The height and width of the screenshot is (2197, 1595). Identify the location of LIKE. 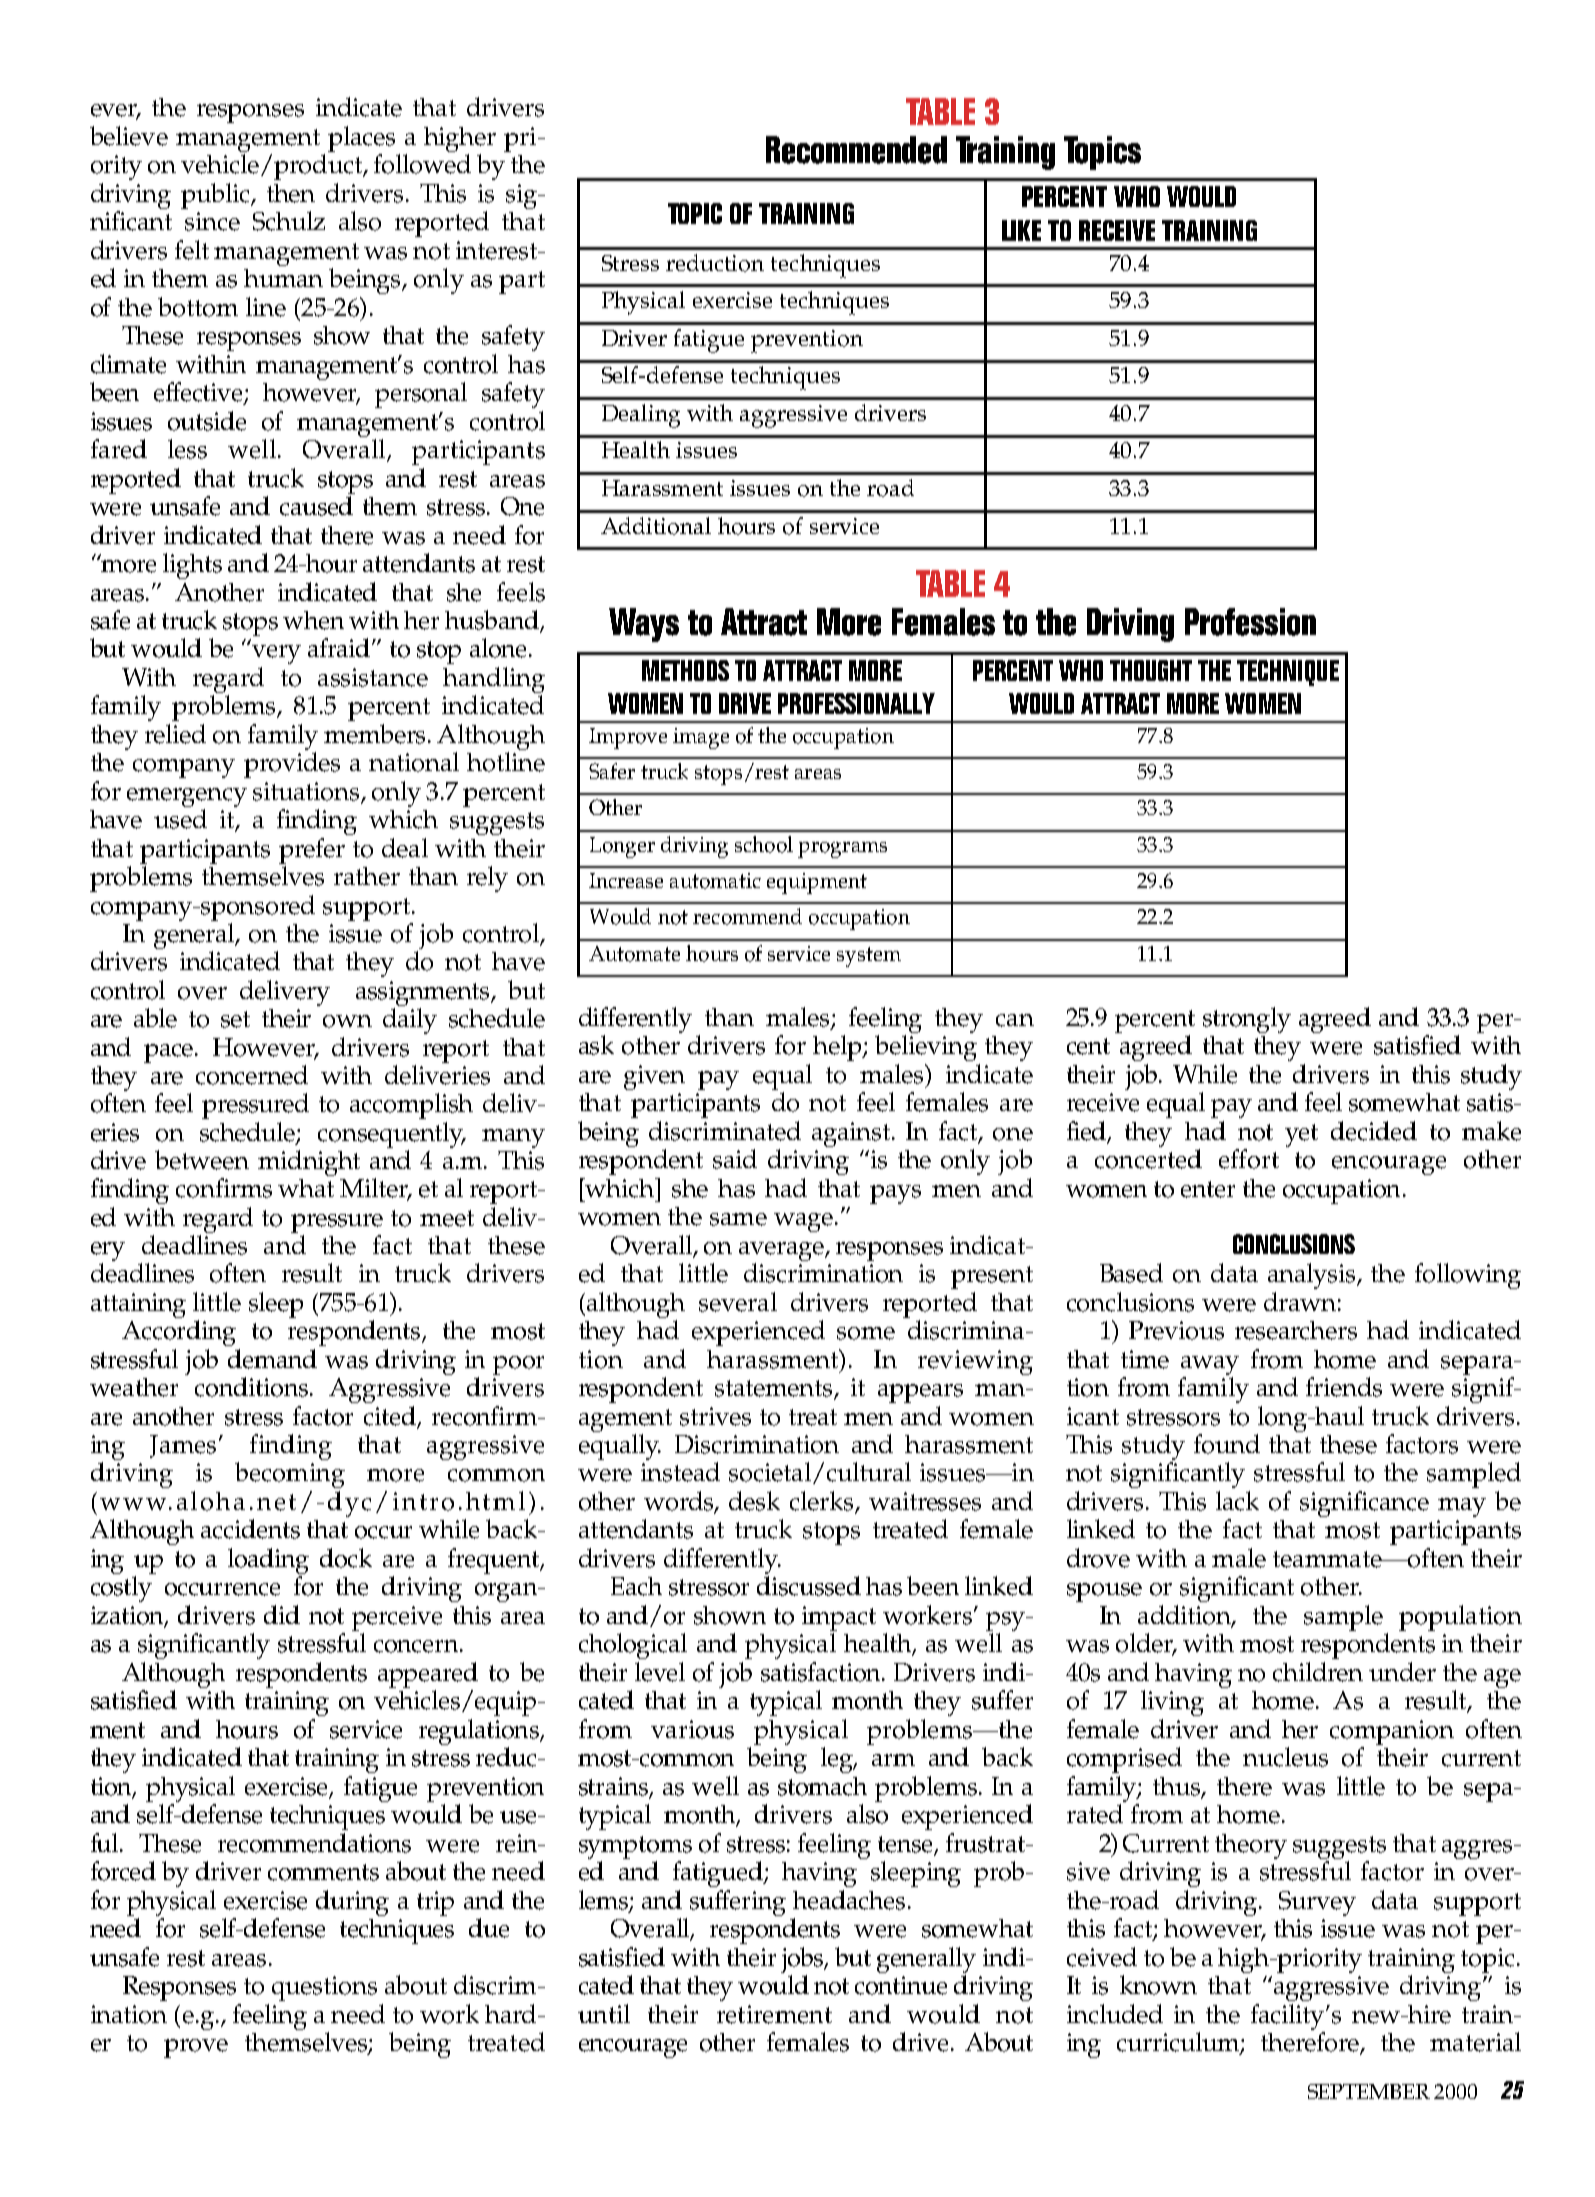
(1021, 230).
